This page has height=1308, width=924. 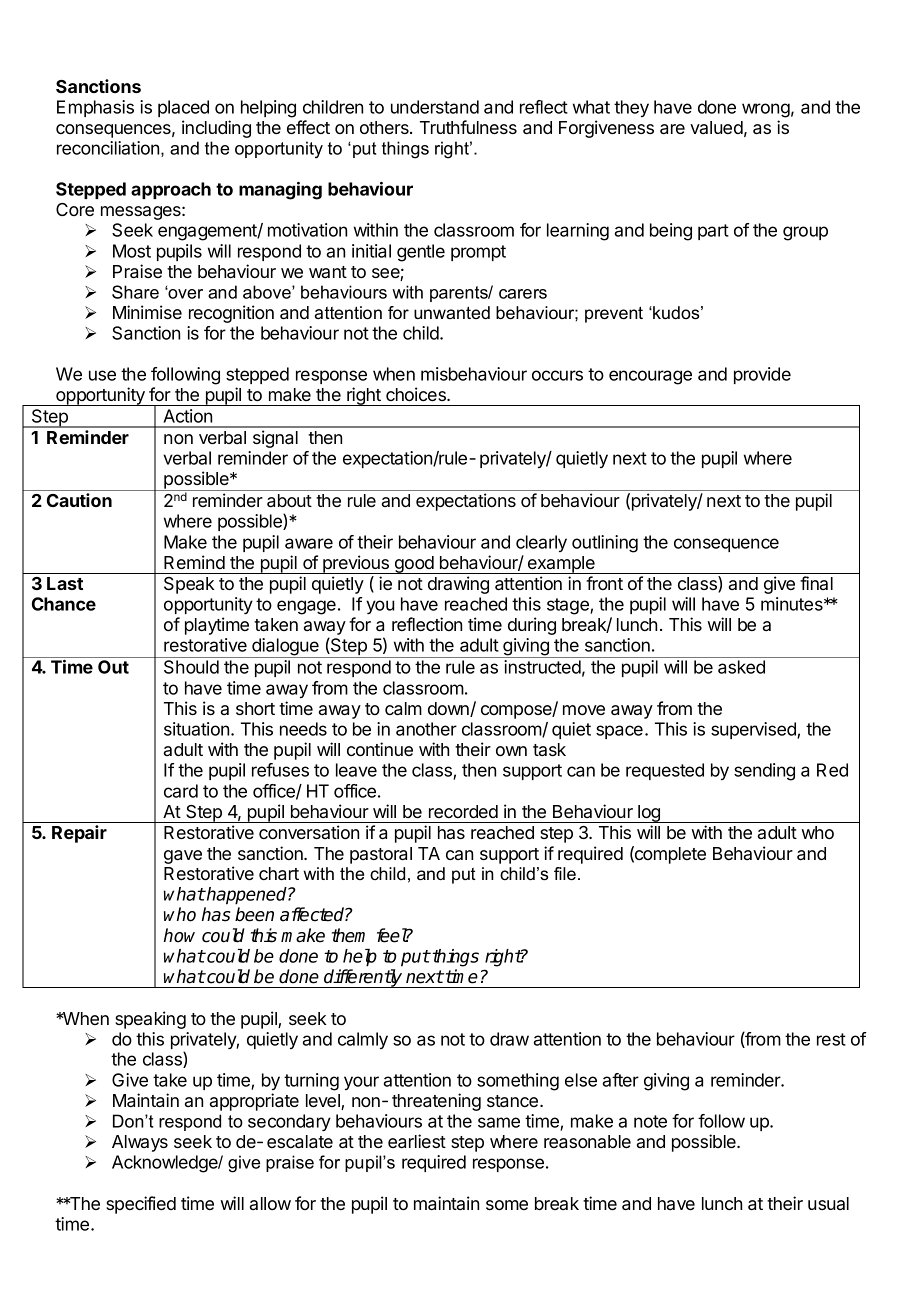 What do you see at coordinates (183, 857) in the page?
I see `gave` at bounding box center [183, 857].
